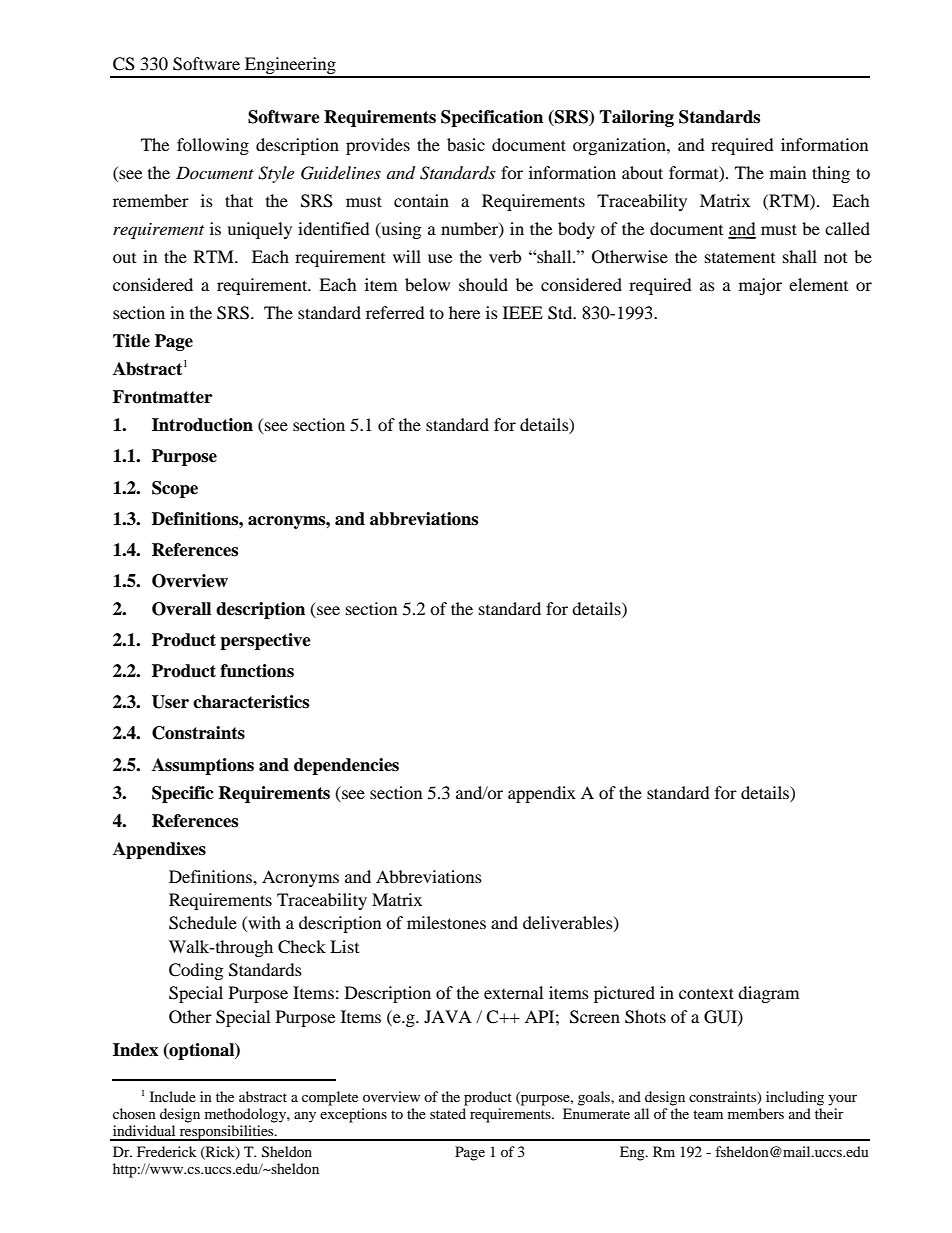  I want to click on major, so click(760, 286).
